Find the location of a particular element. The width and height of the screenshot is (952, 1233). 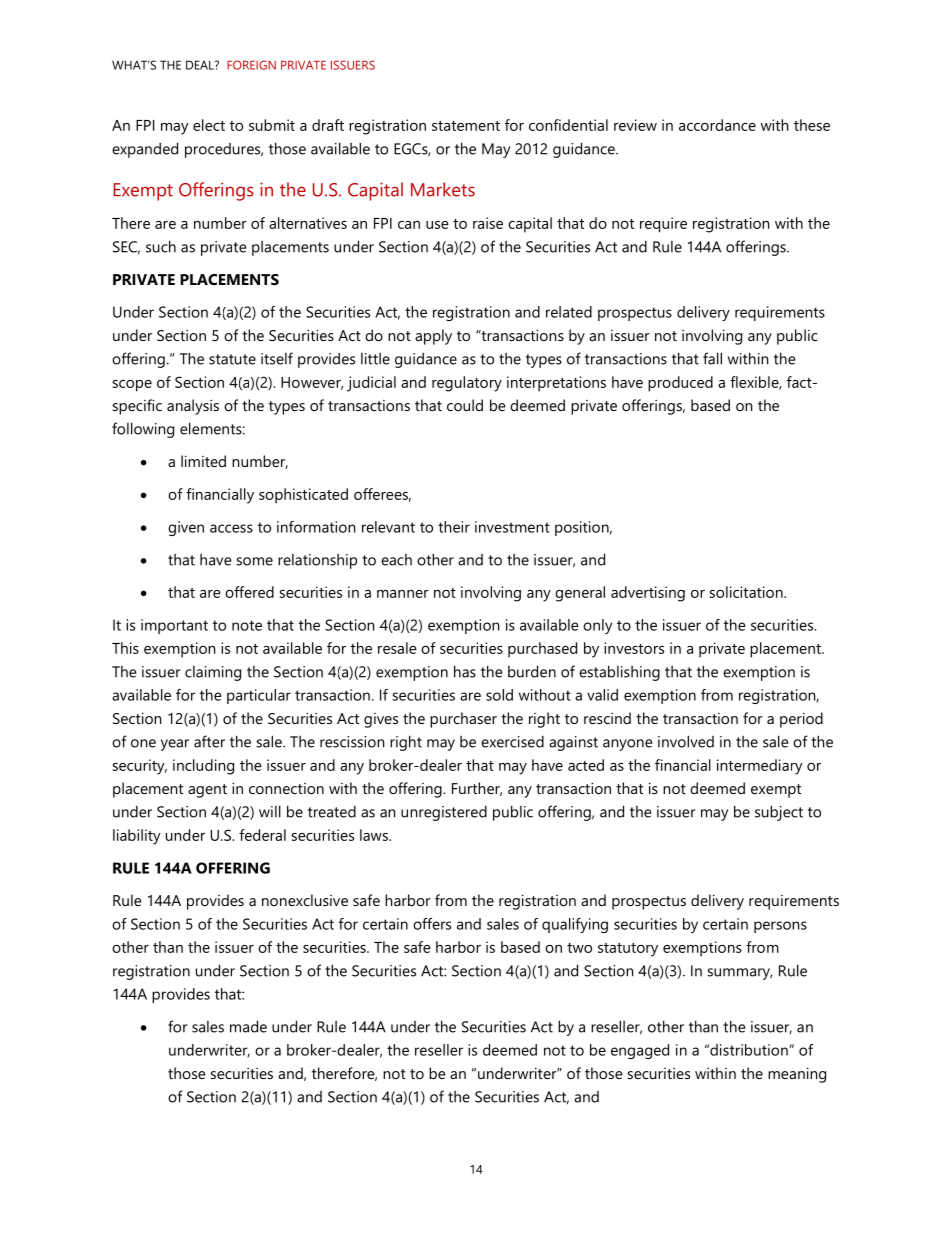

their is located at coordinates (454, 527).
